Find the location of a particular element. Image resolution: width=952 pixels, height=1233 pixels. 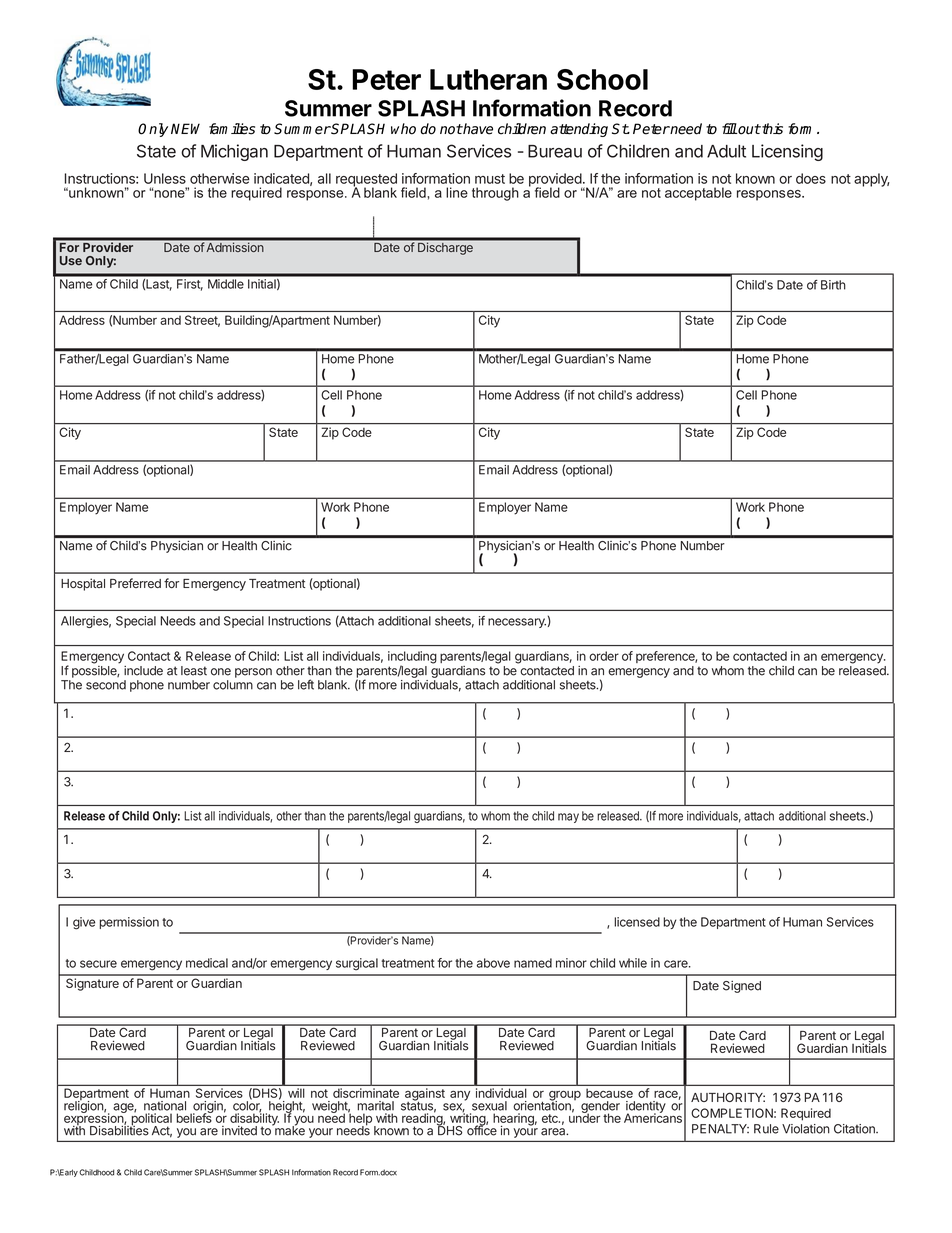

Rule is located at coordinates (766, 1129).
